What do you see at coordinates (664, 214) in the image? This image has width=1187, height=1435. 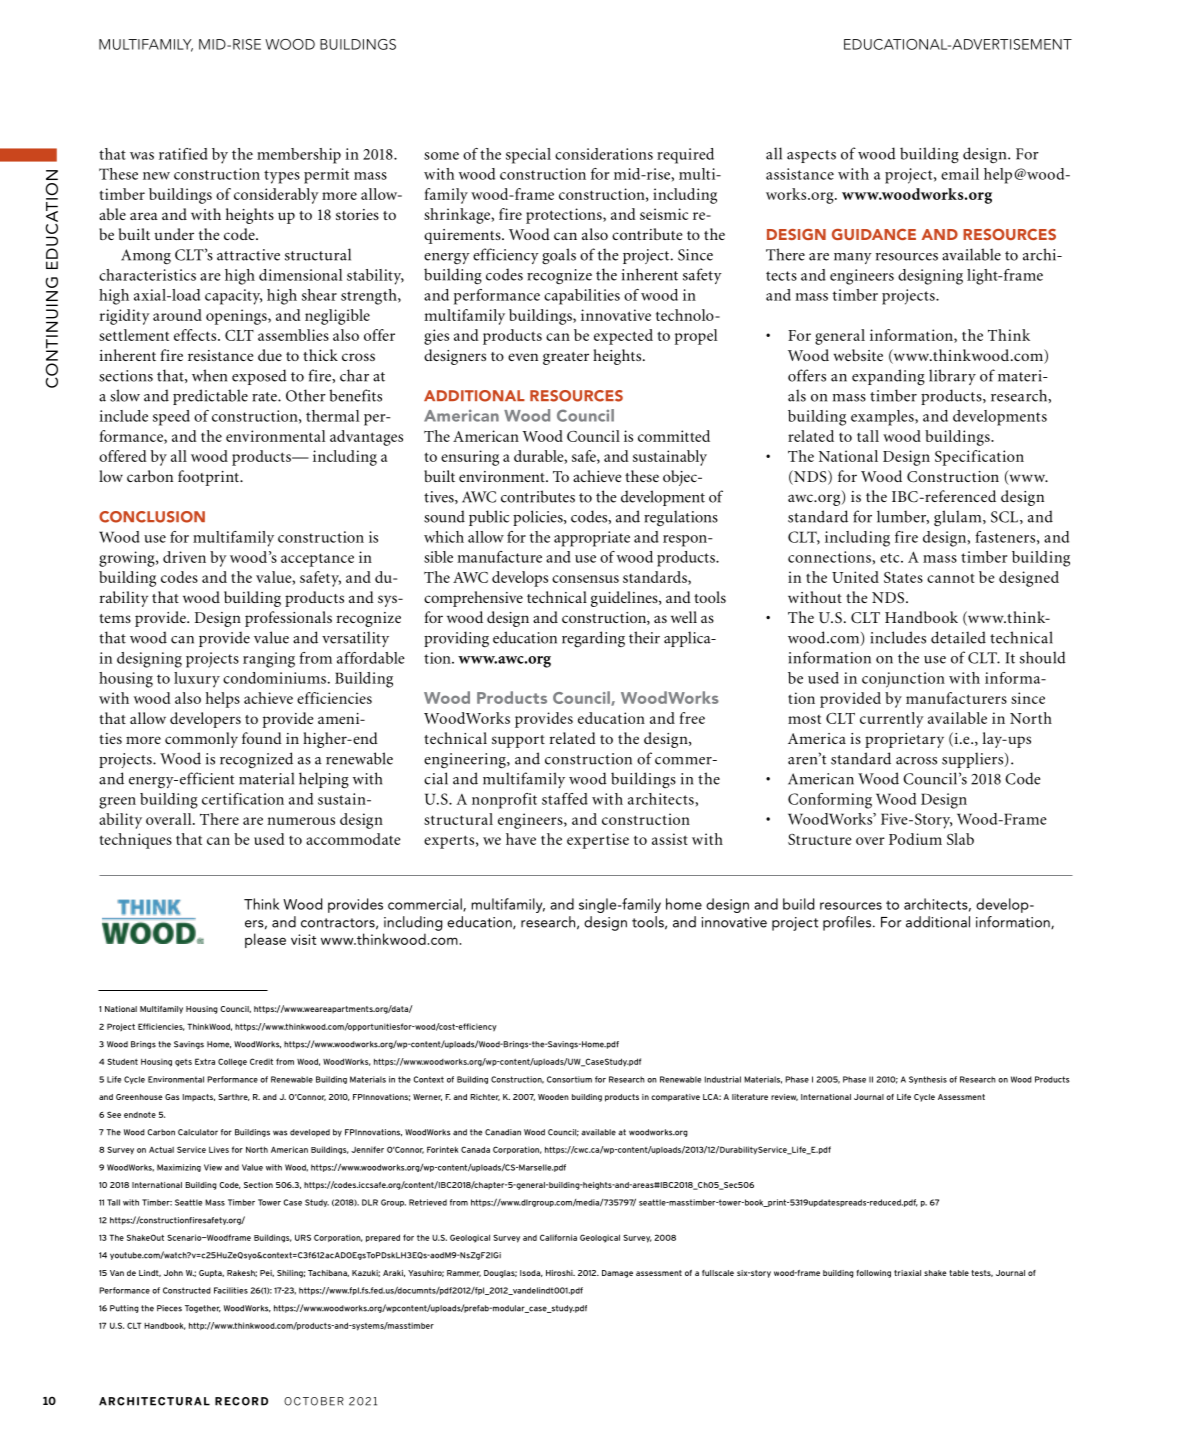 I see `seismic` at bounding box center [664, 214].
